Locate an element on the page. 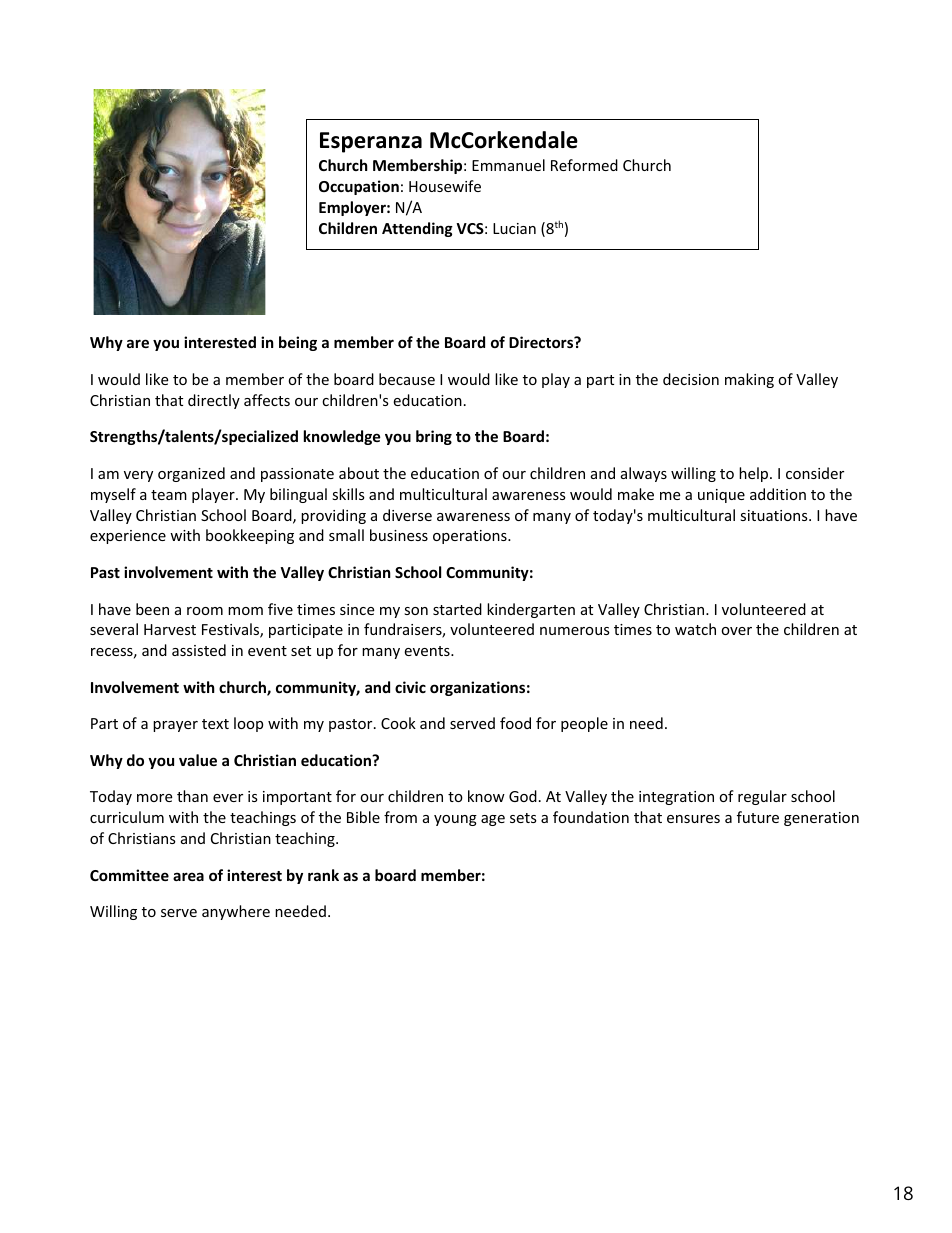 This page has width=952, height=1233. Emmanuel is located at coordinates (508, 165).
